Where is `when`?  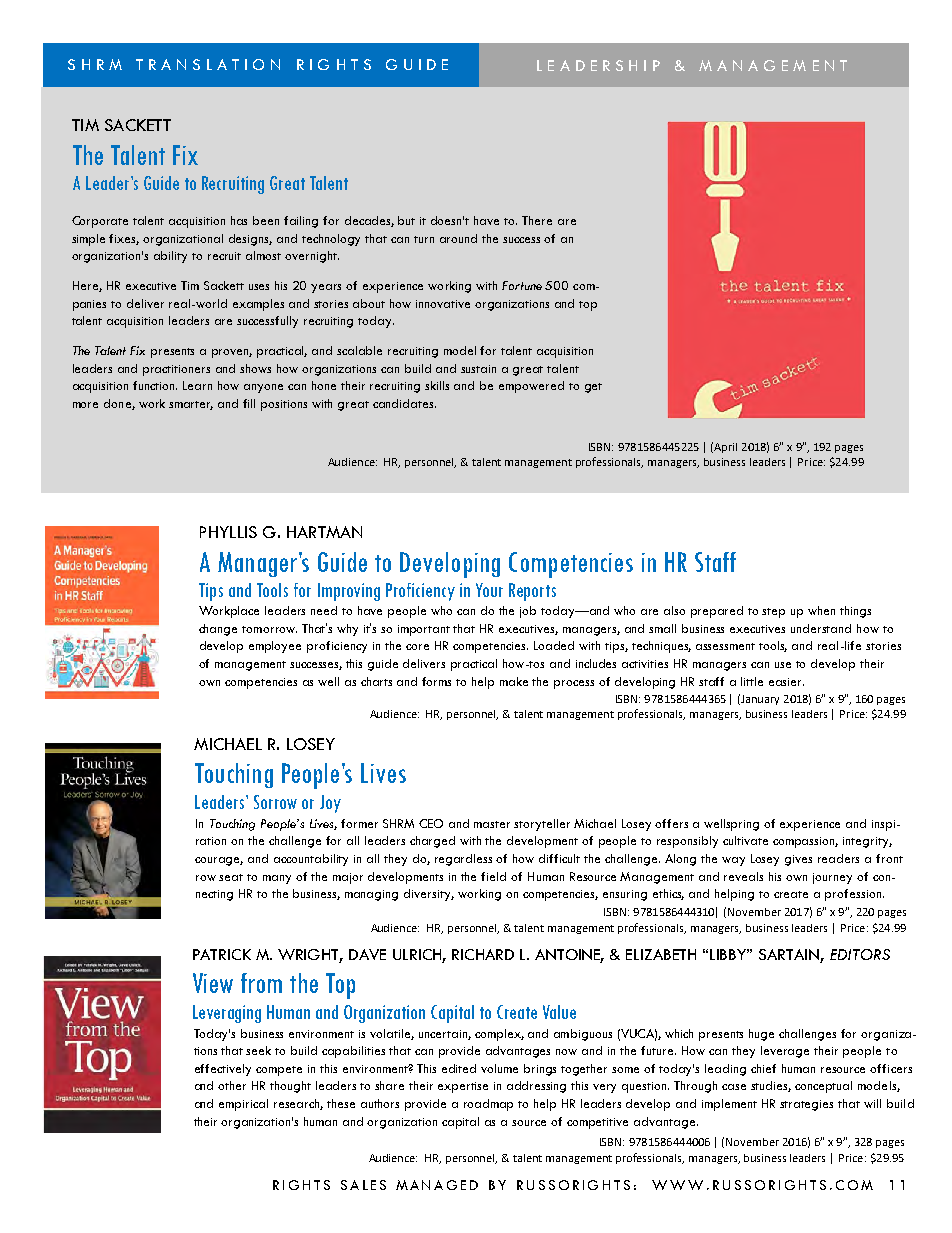
when is located at coordinates (821, 610).
